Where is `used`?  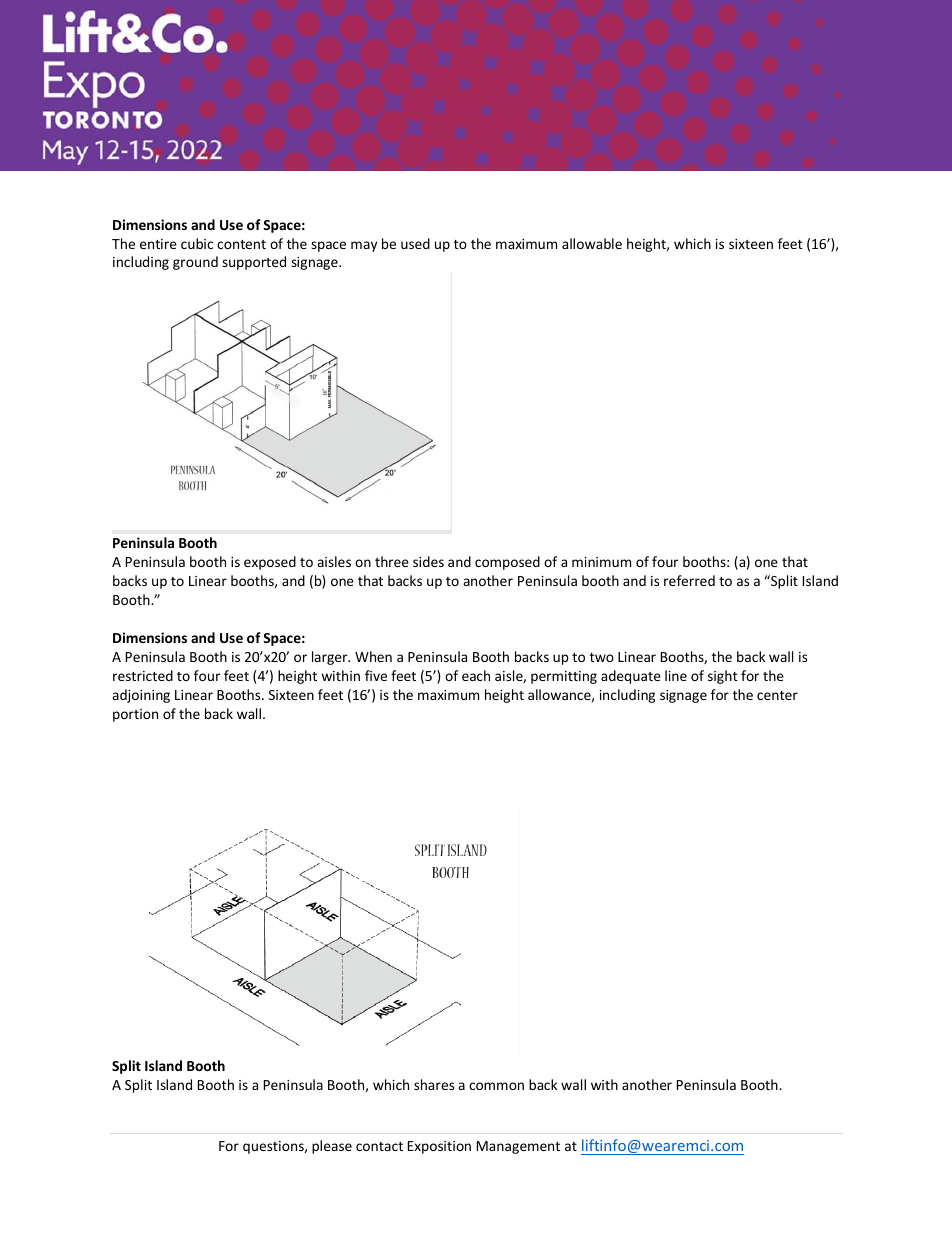
used is located at coordinates (415, 243).
